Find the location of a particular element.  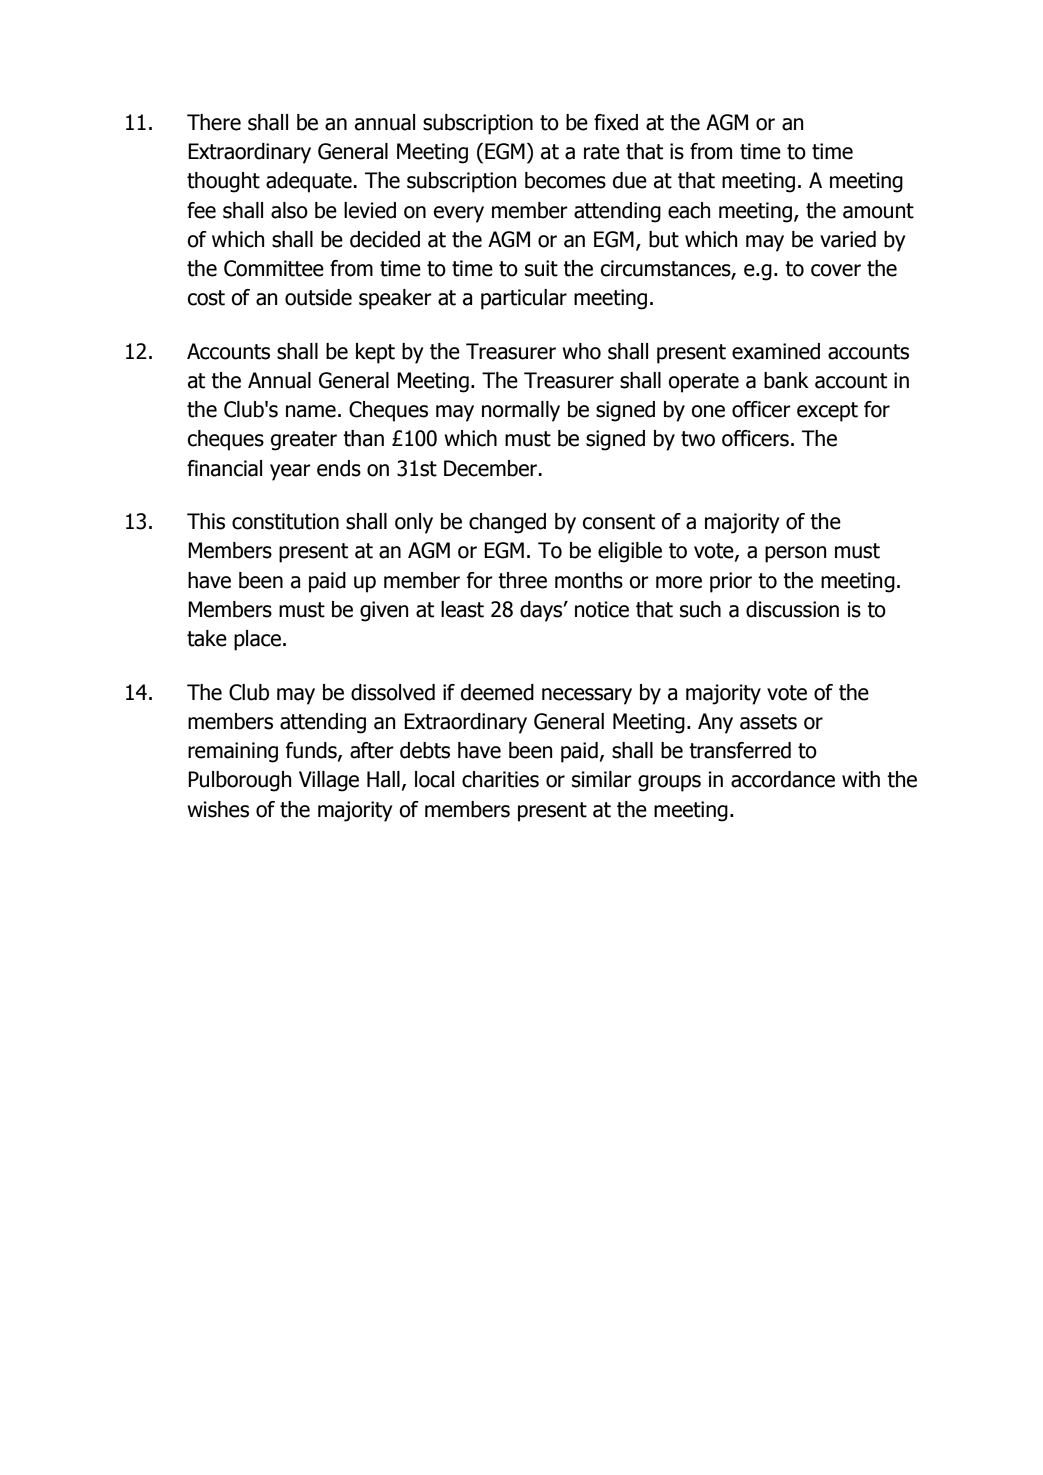

becomes is located at coordinates (565, 180).
